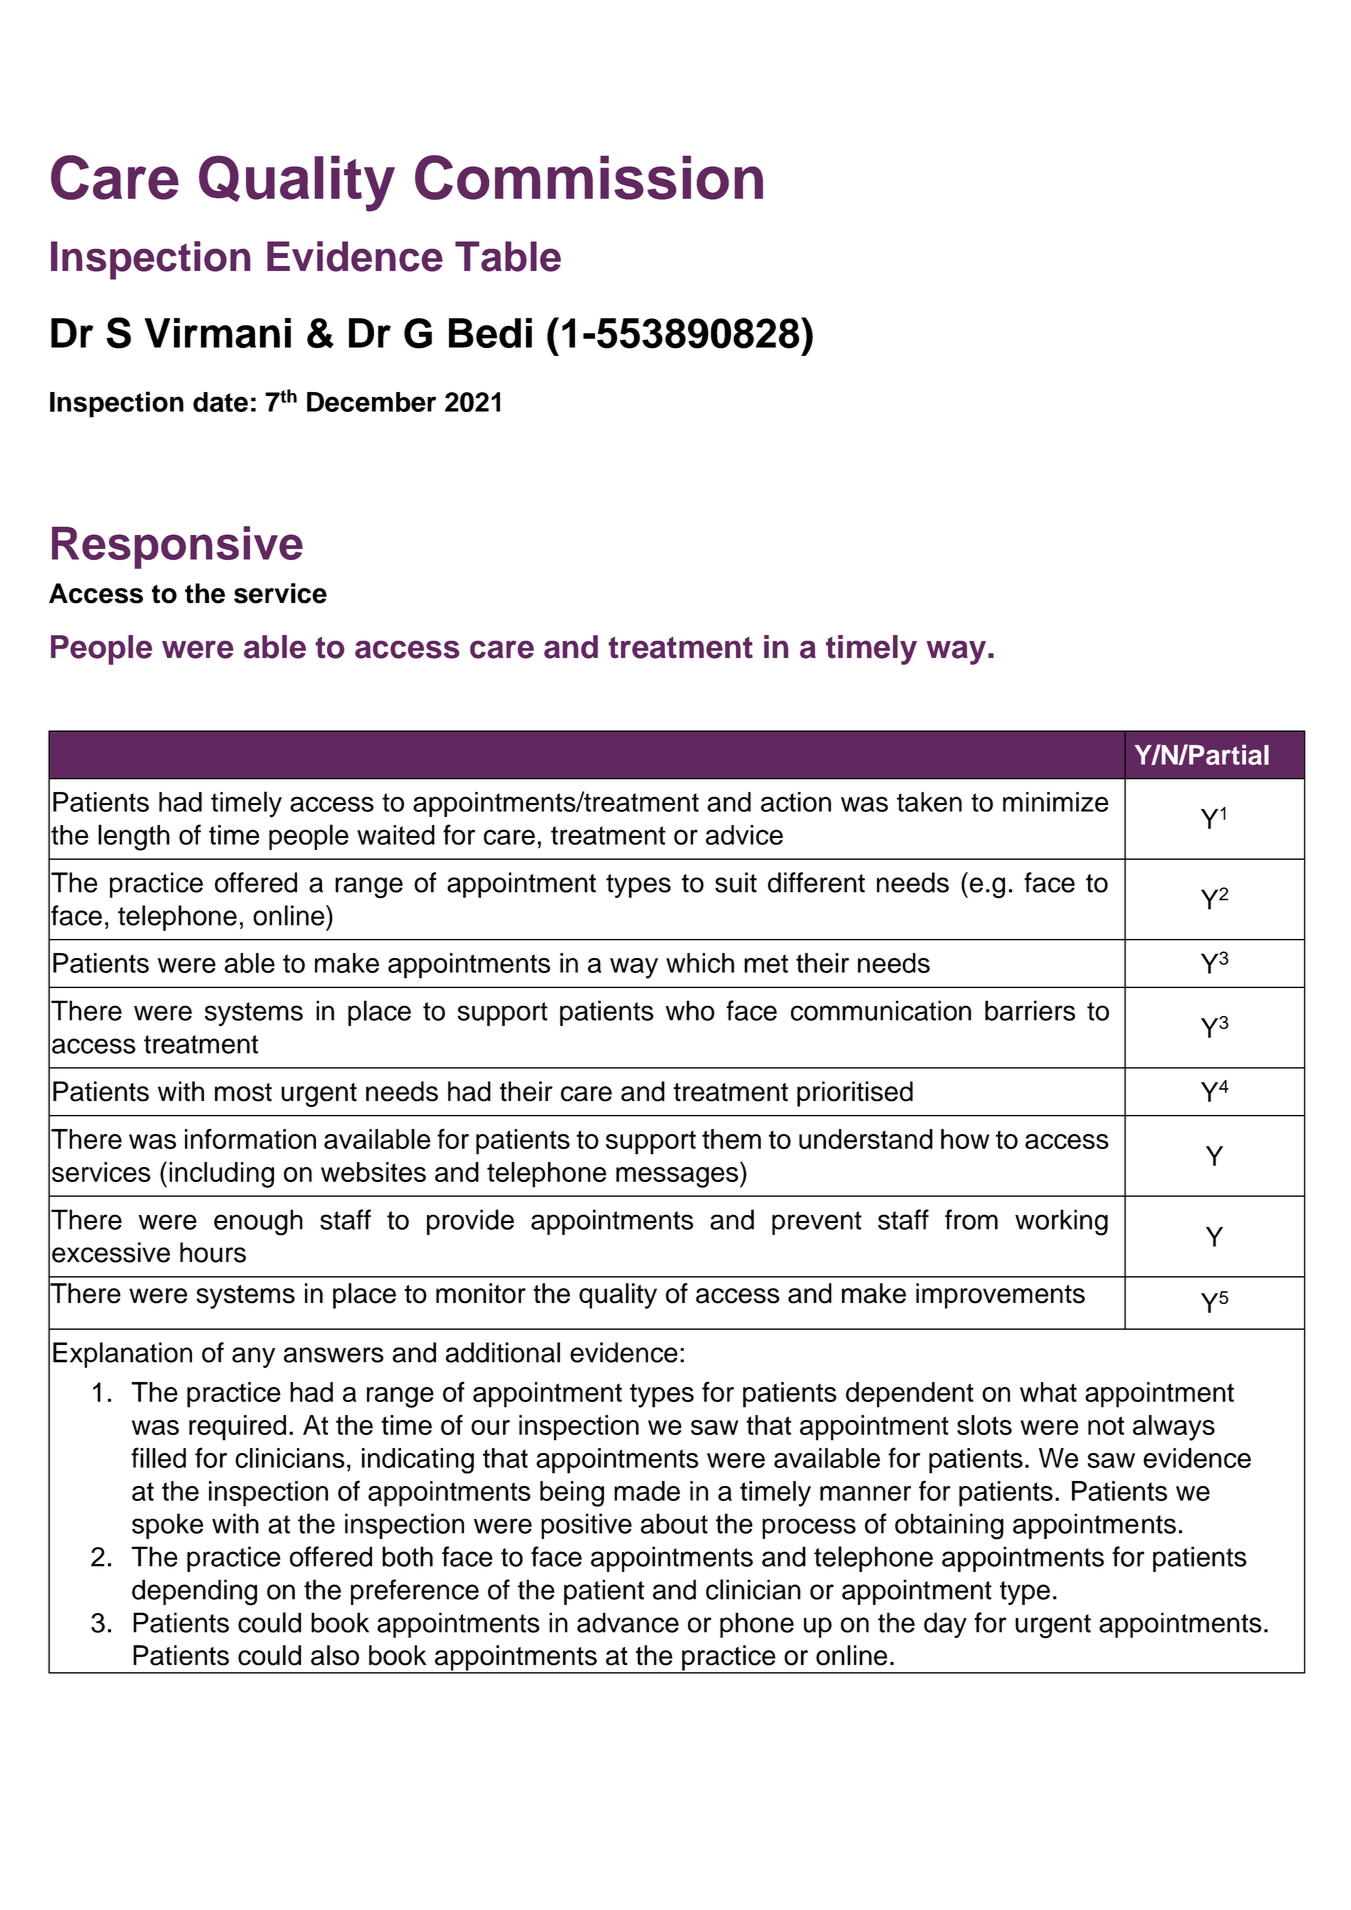  Describe the element at coordinates (1030, 1010) in the image. I see `barriers` at that location.
